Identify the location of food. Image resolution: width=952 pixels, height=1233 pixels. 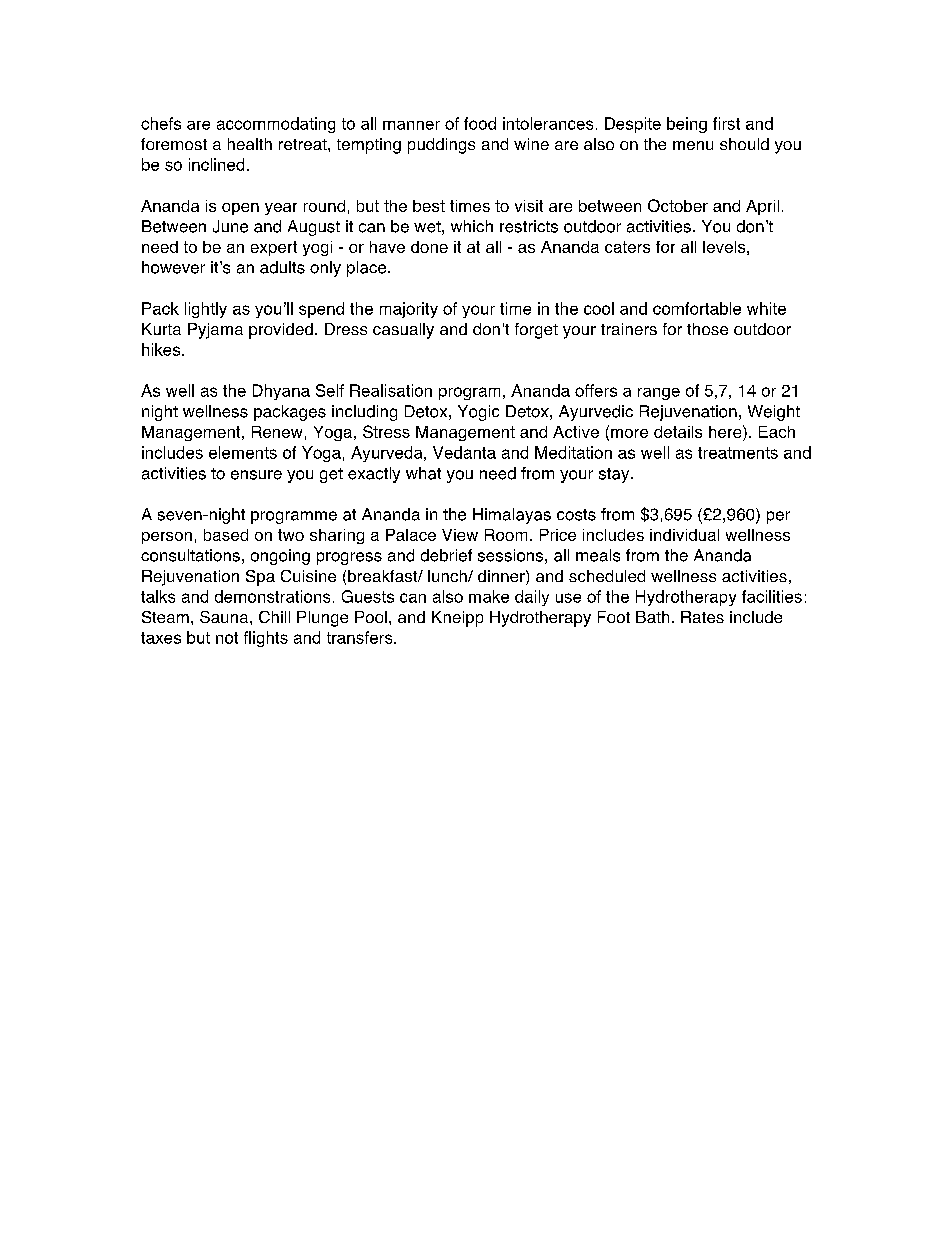
(480, 123).
